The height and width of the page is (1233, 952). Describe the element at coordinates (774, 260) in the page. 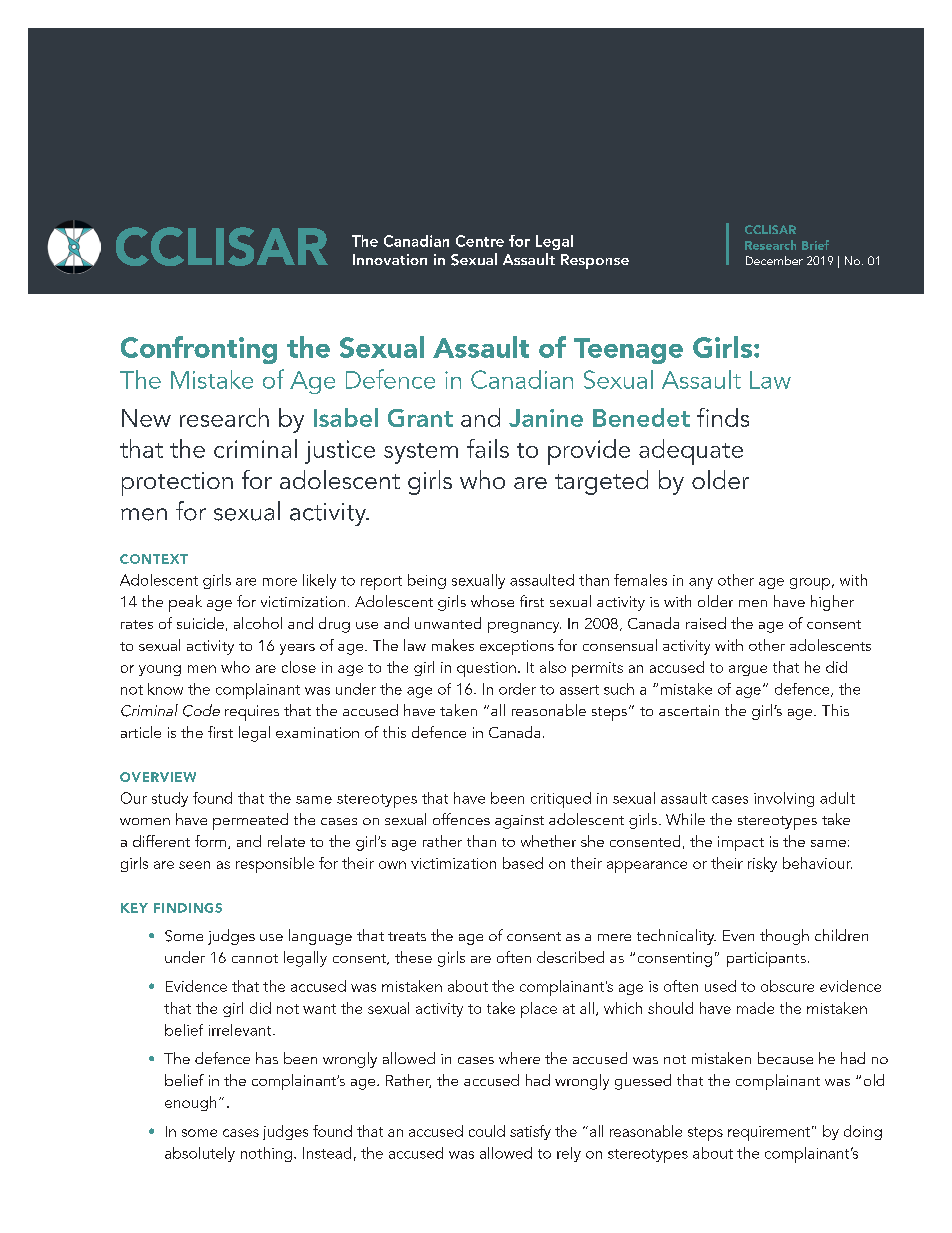

I see `December` at that location.
